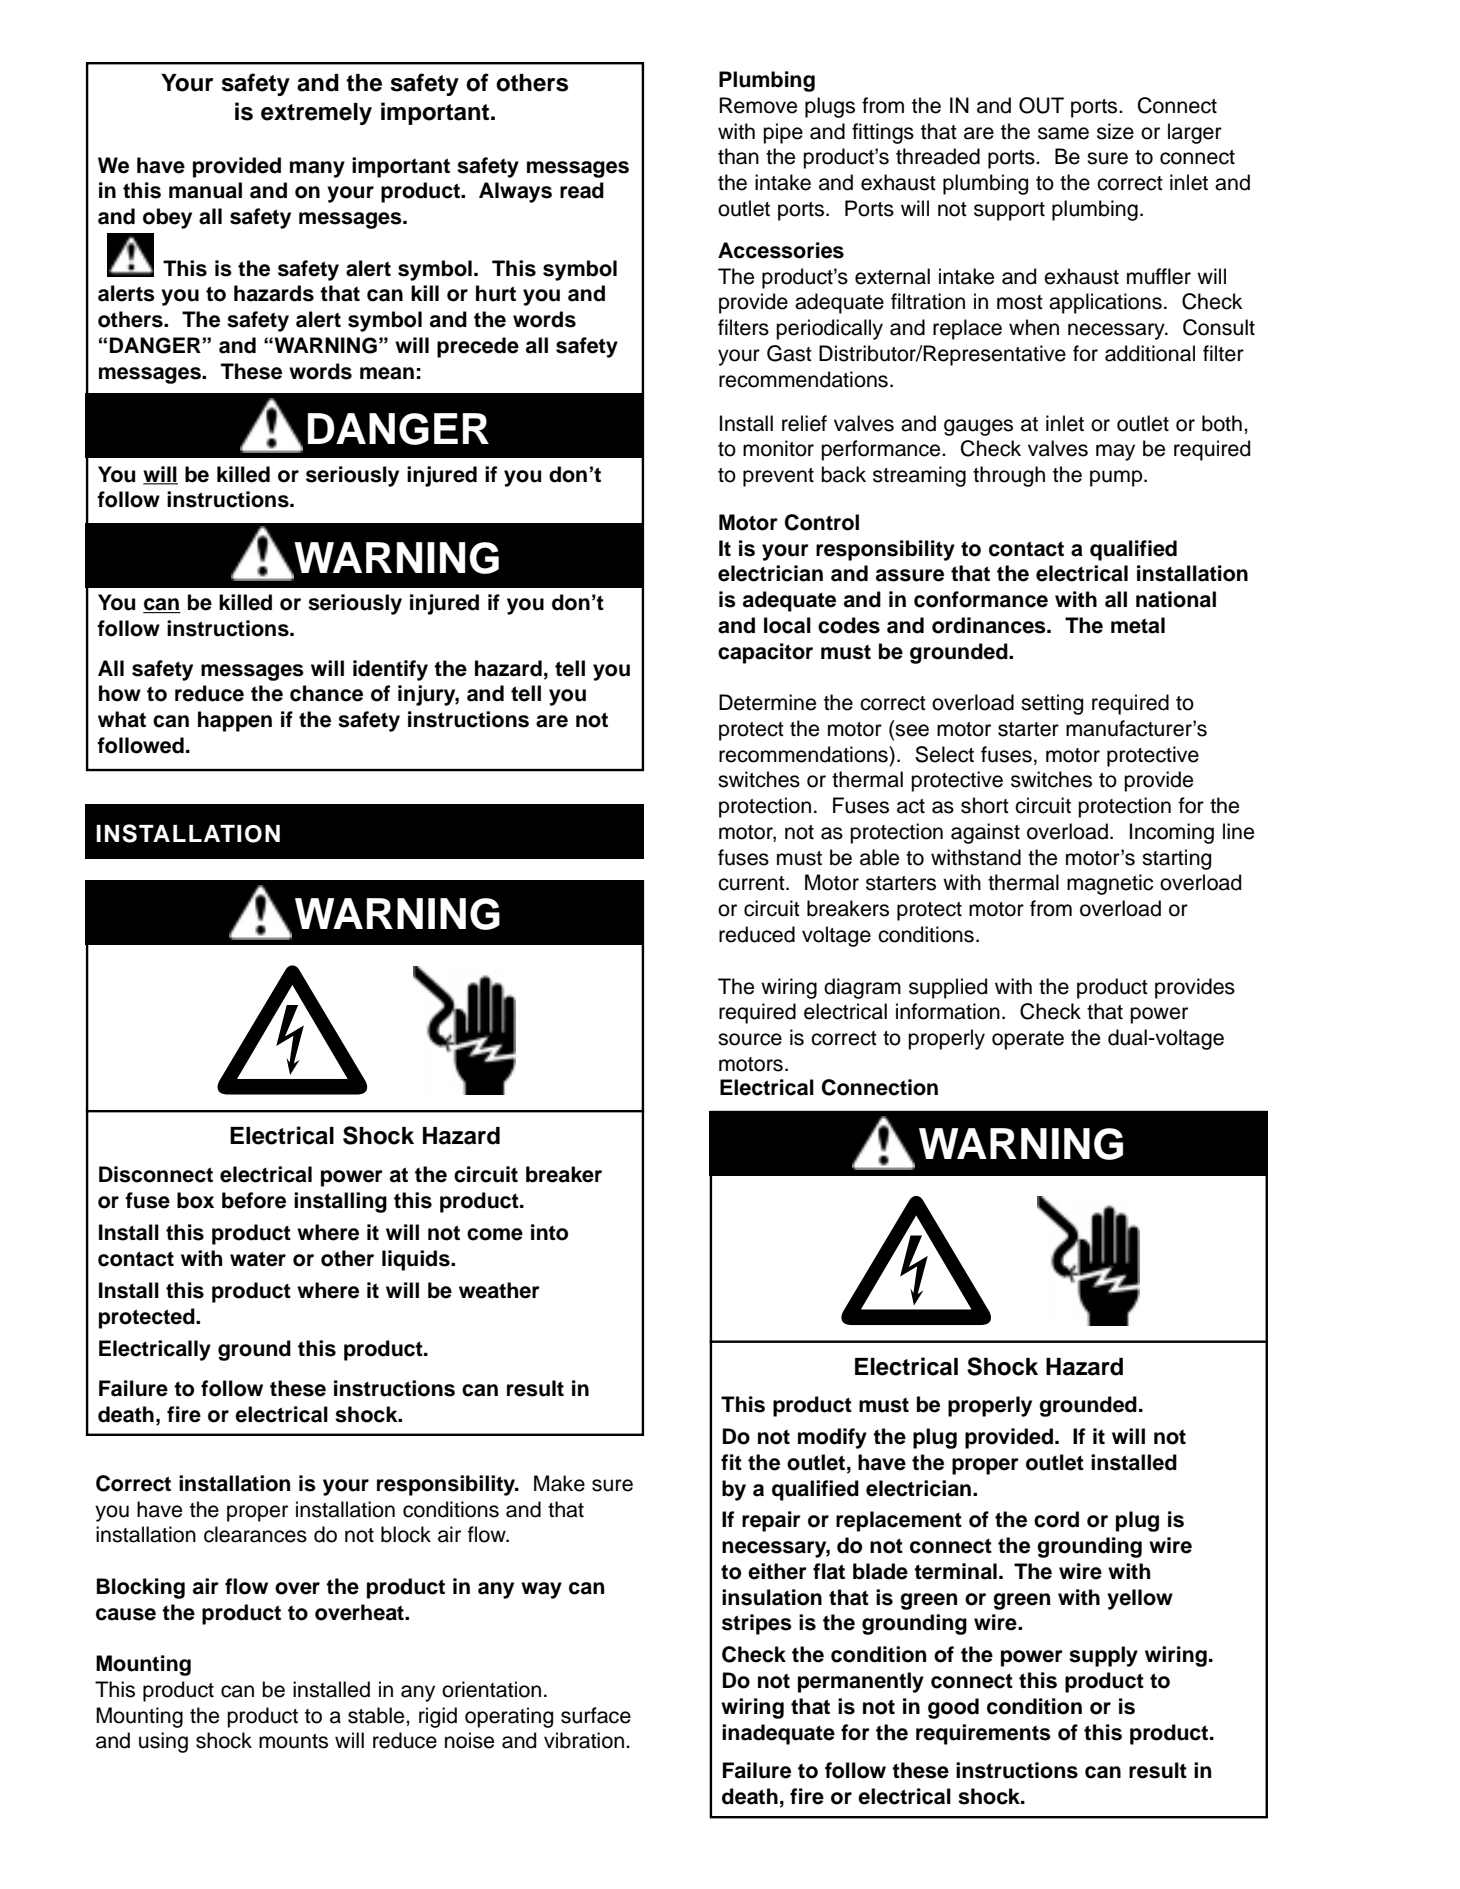  What do you see at coordinates (596, 1715) in the screenshot?
I see `surface` at bounding box center [596, 1715].
